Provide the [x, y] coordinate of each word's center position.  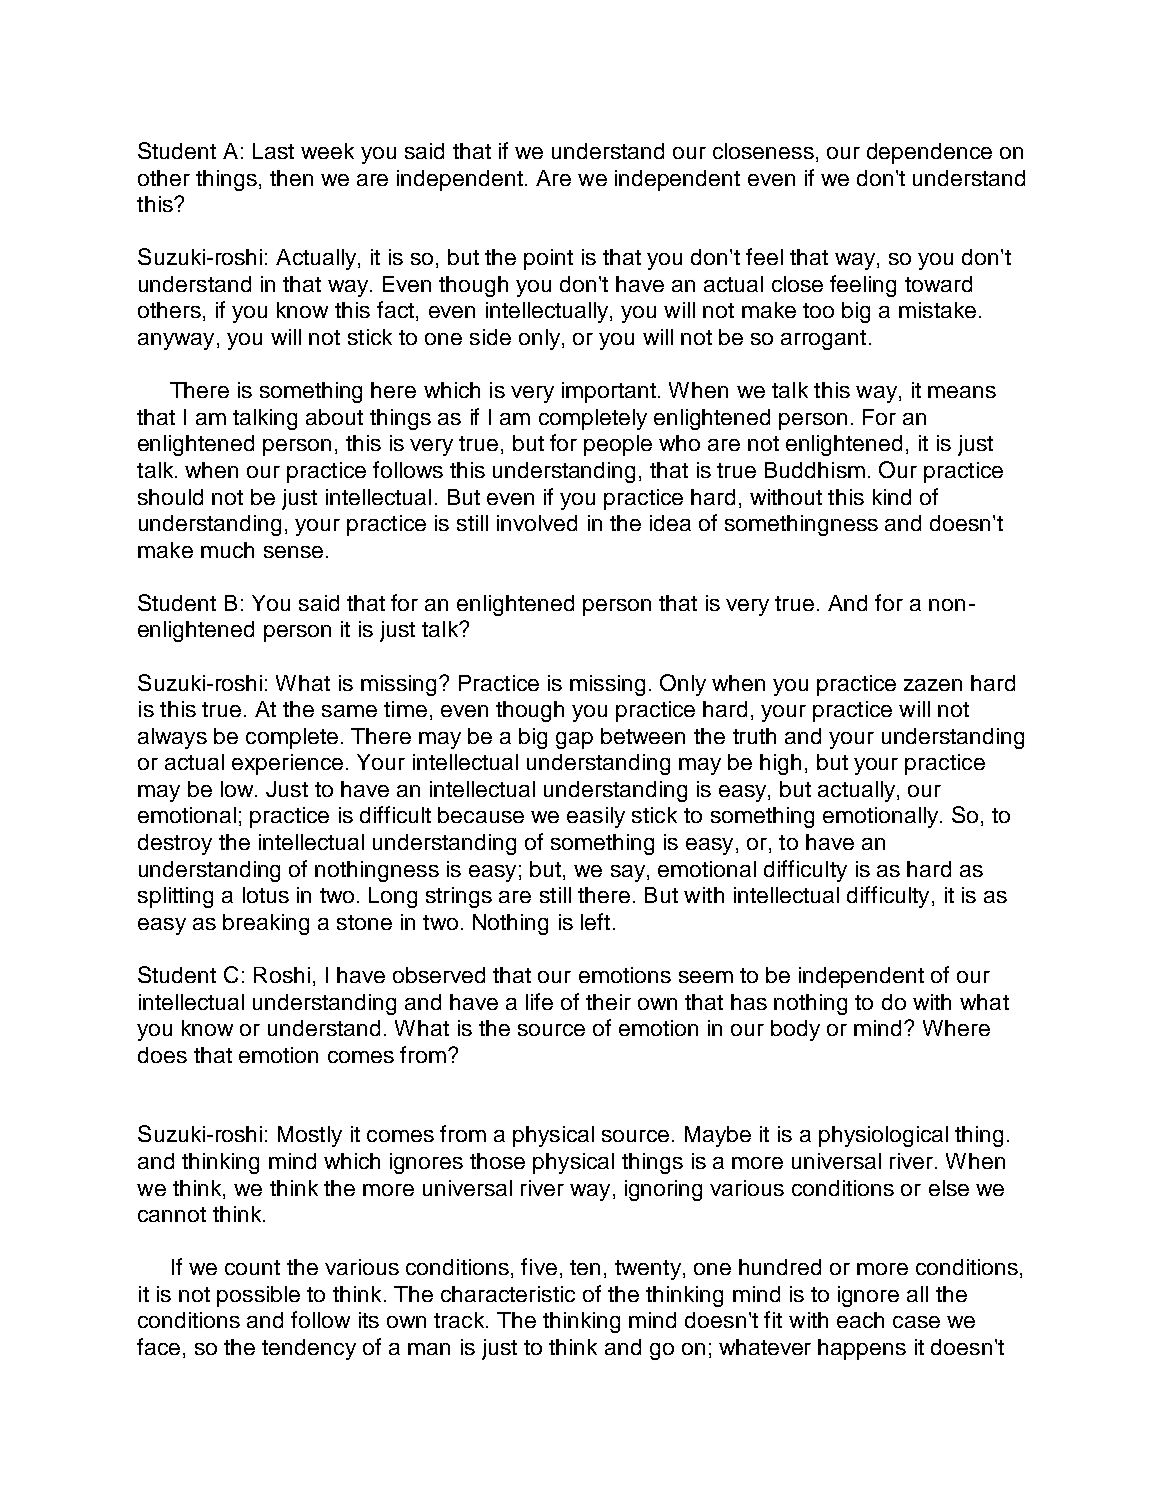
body [795, 1030]
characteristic [508, 1294]
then [291, 178]
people [618, 445]
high [780, 764]
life [539, 1001]
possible [258, 1296]
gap [574, 740]
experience [287, 764]
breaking [266, 924]
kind [892, 497]
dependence [929, 153]
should [170, 497]
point [548, 259]
